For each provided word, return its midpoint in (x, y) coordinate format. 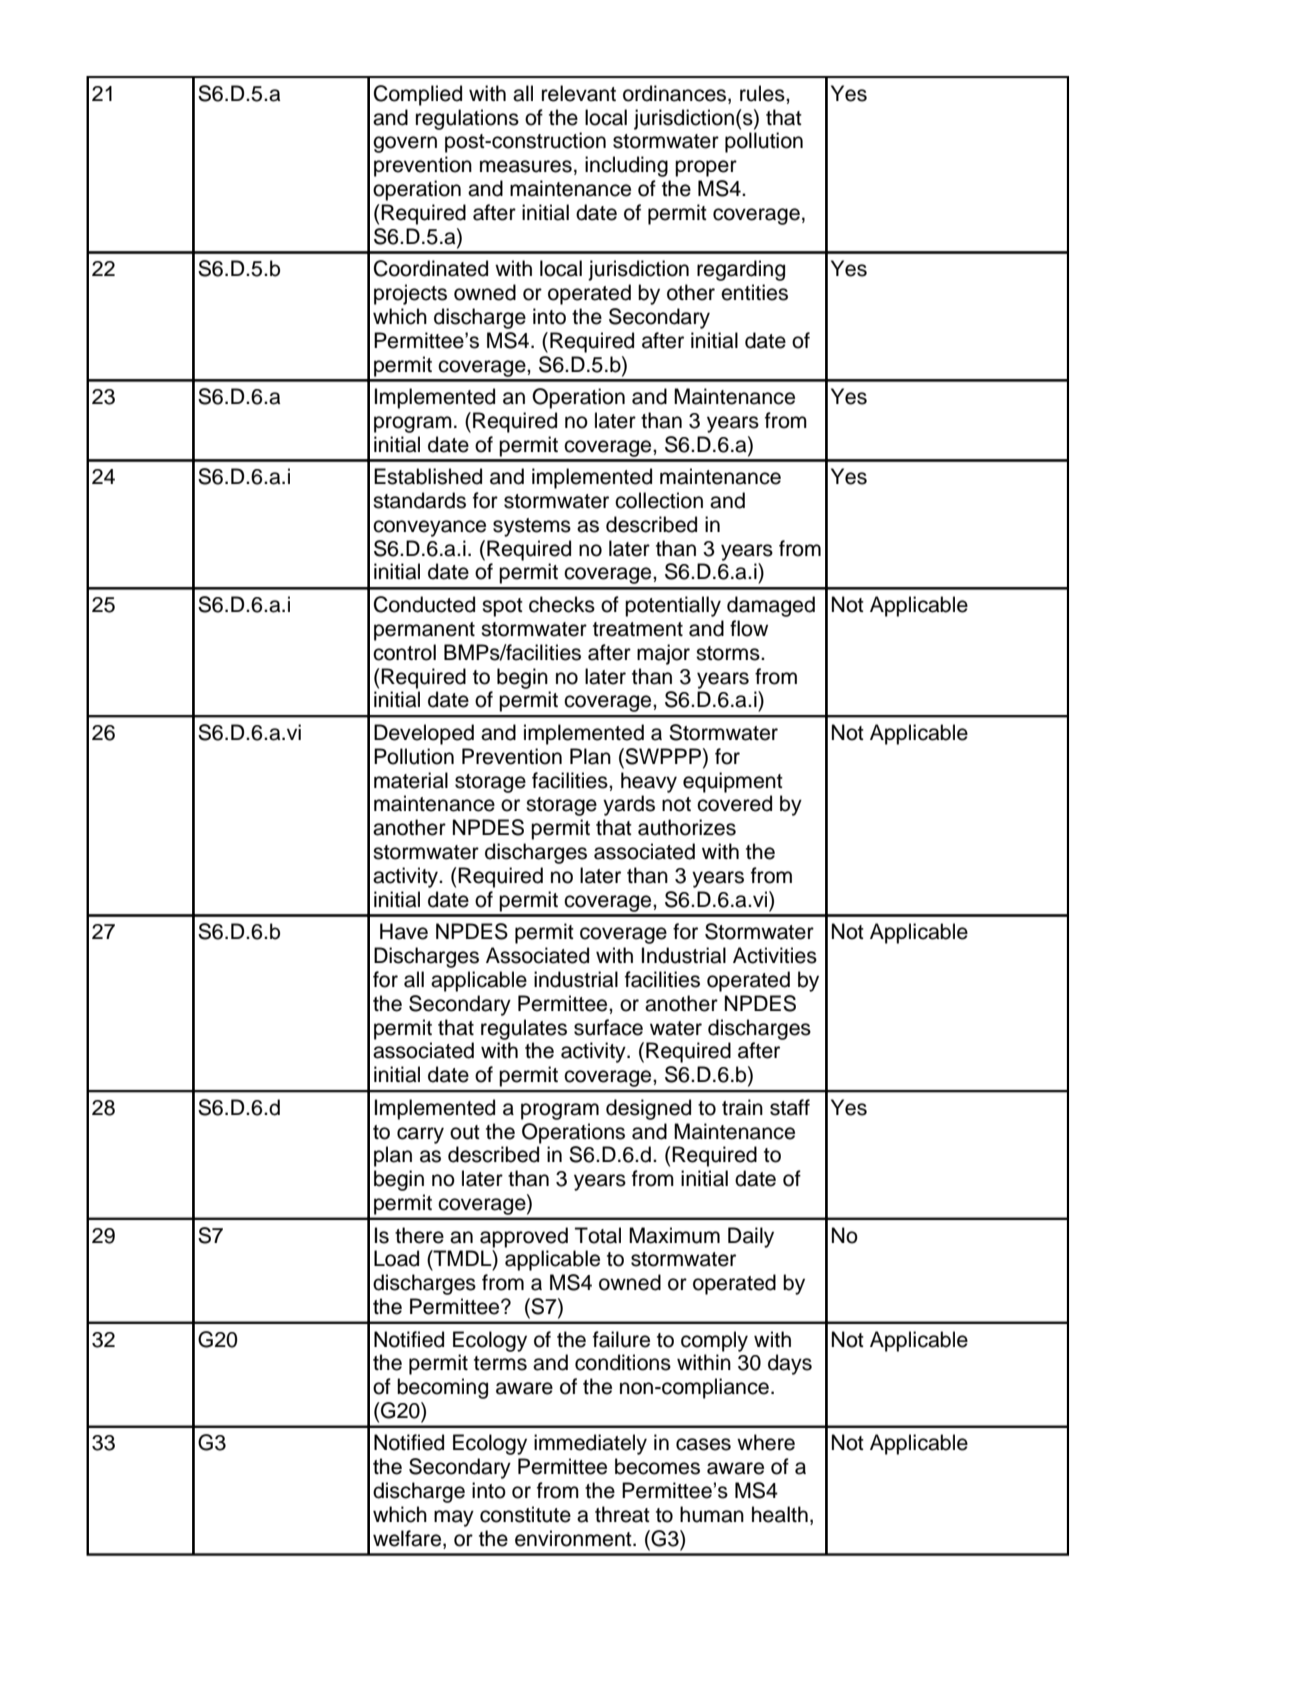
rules (763, 93)
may (454, 1518)
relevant (579, 93)
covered (734, 803)
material (411, 780)
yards (629, 805)
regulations (467, 119)
